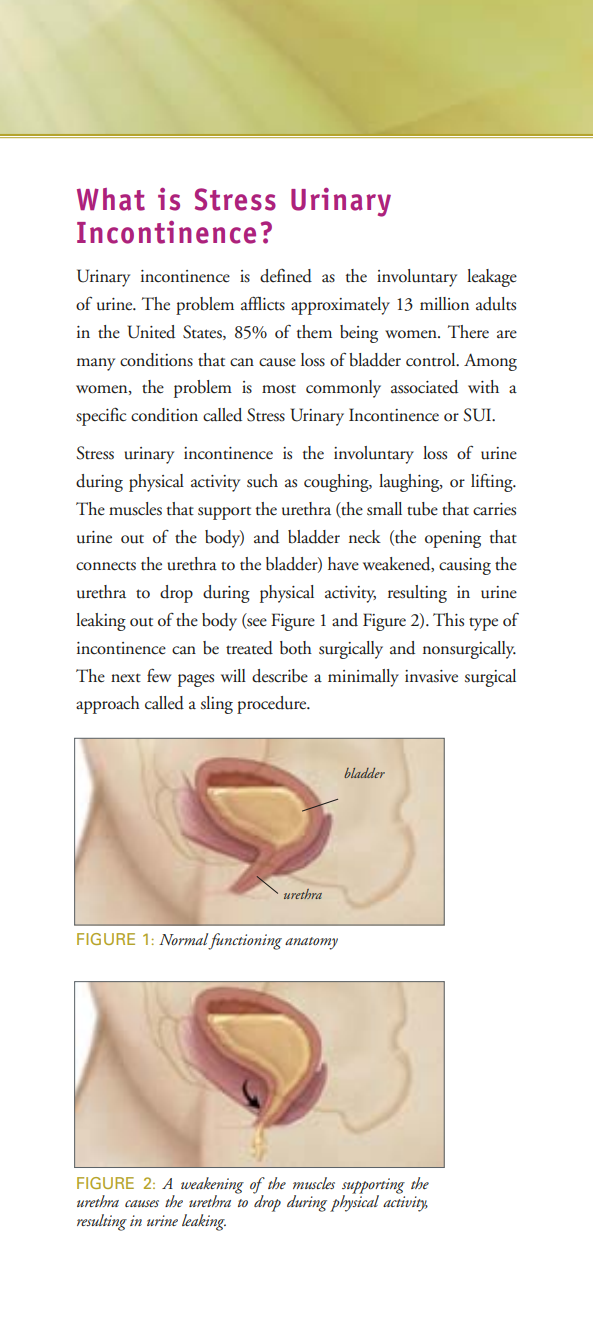 This screenshot has width=593, height=1334. I want to click on invasive, so click(431, 676).
